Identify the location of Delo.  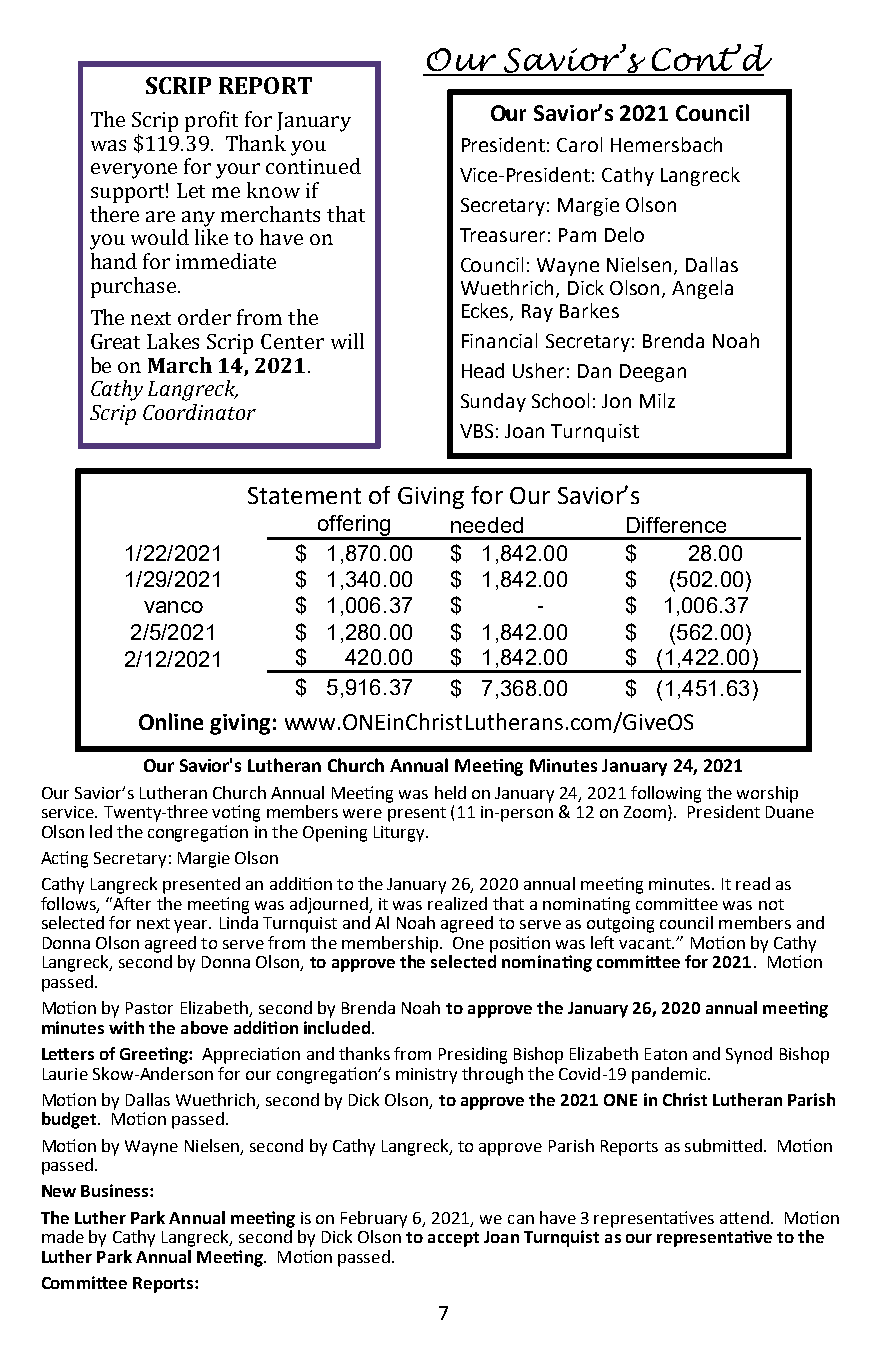
(624, 234).
